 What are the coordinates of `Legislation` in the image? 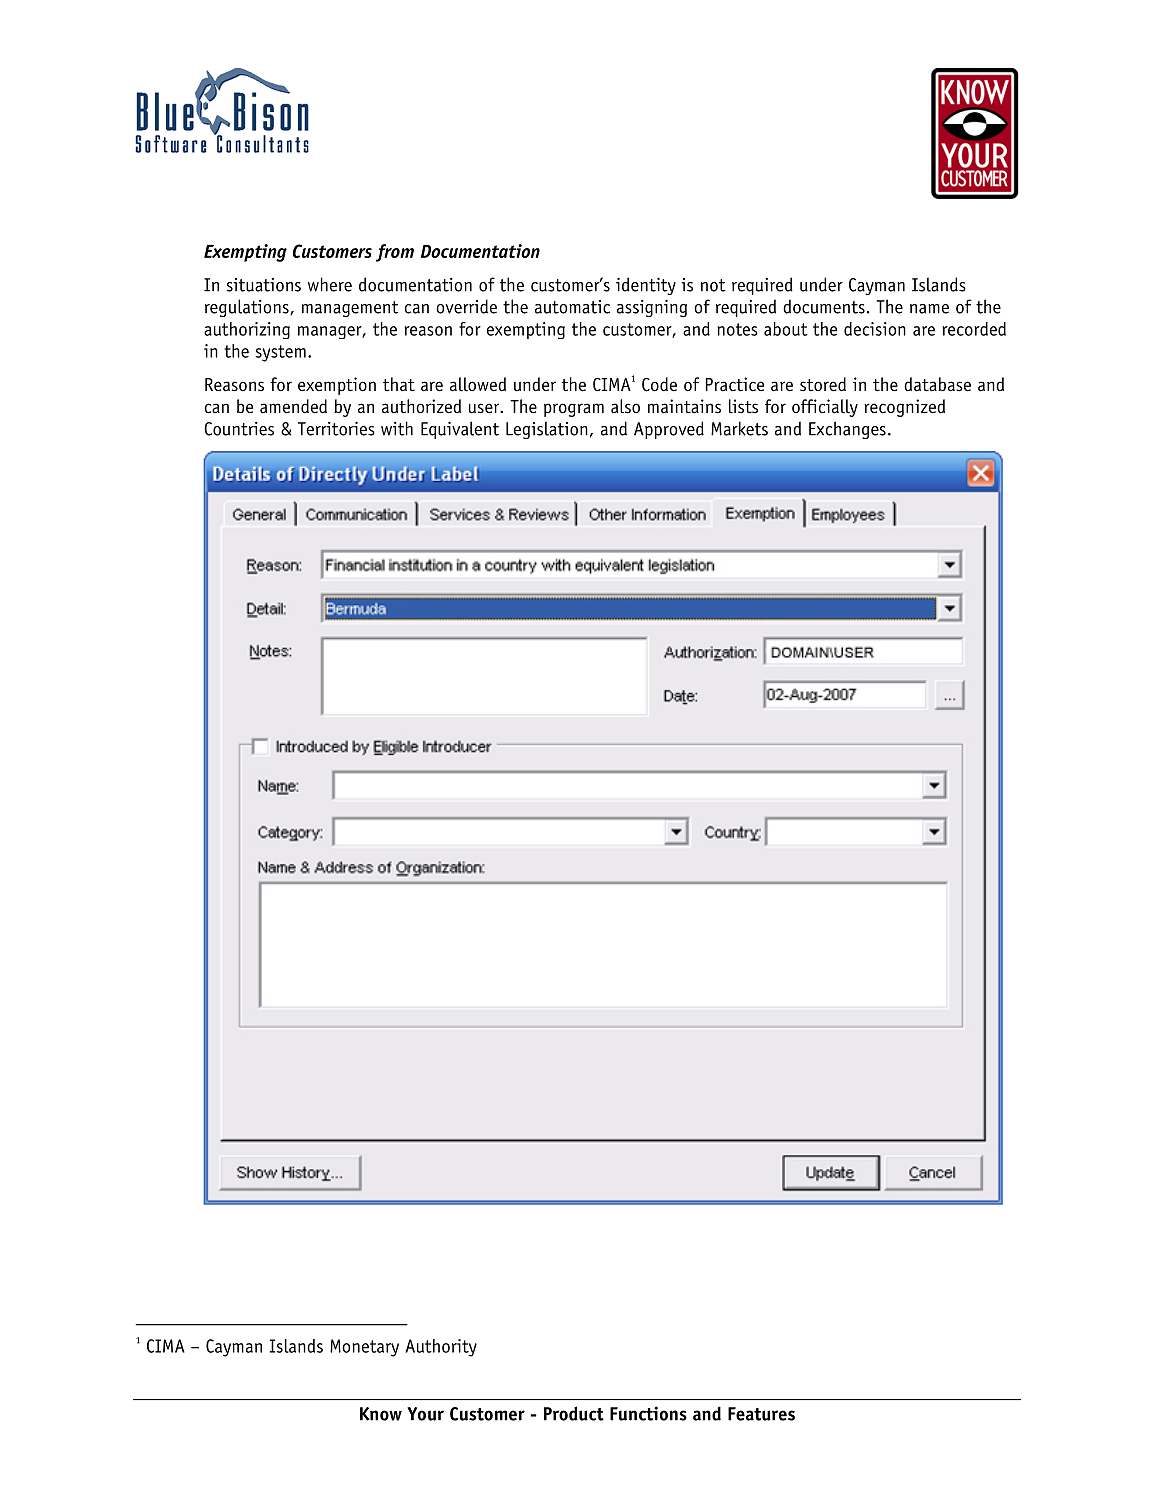 It's located at (547, 430).
